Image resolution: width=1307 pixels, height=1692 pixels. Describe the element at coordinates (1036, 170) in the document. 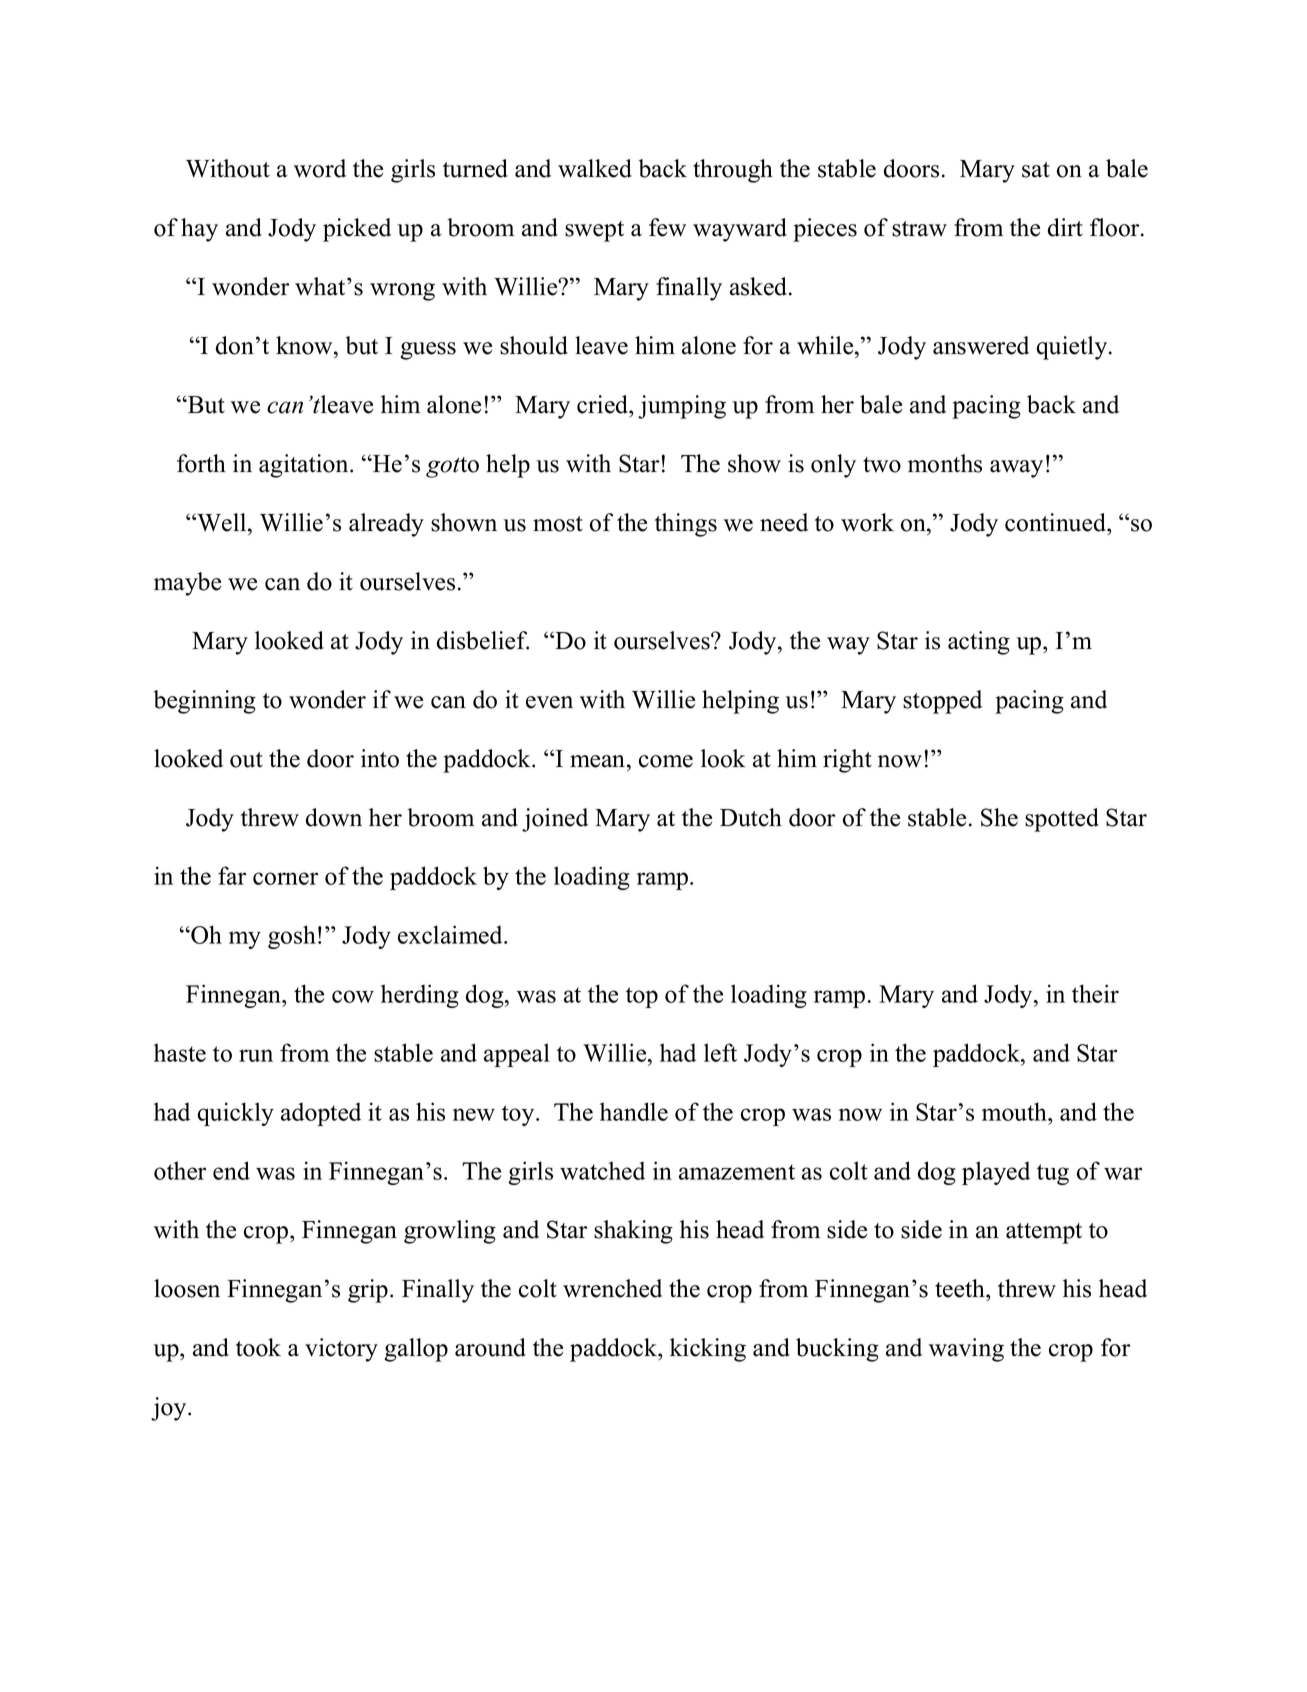

I see `sat` at that location.
